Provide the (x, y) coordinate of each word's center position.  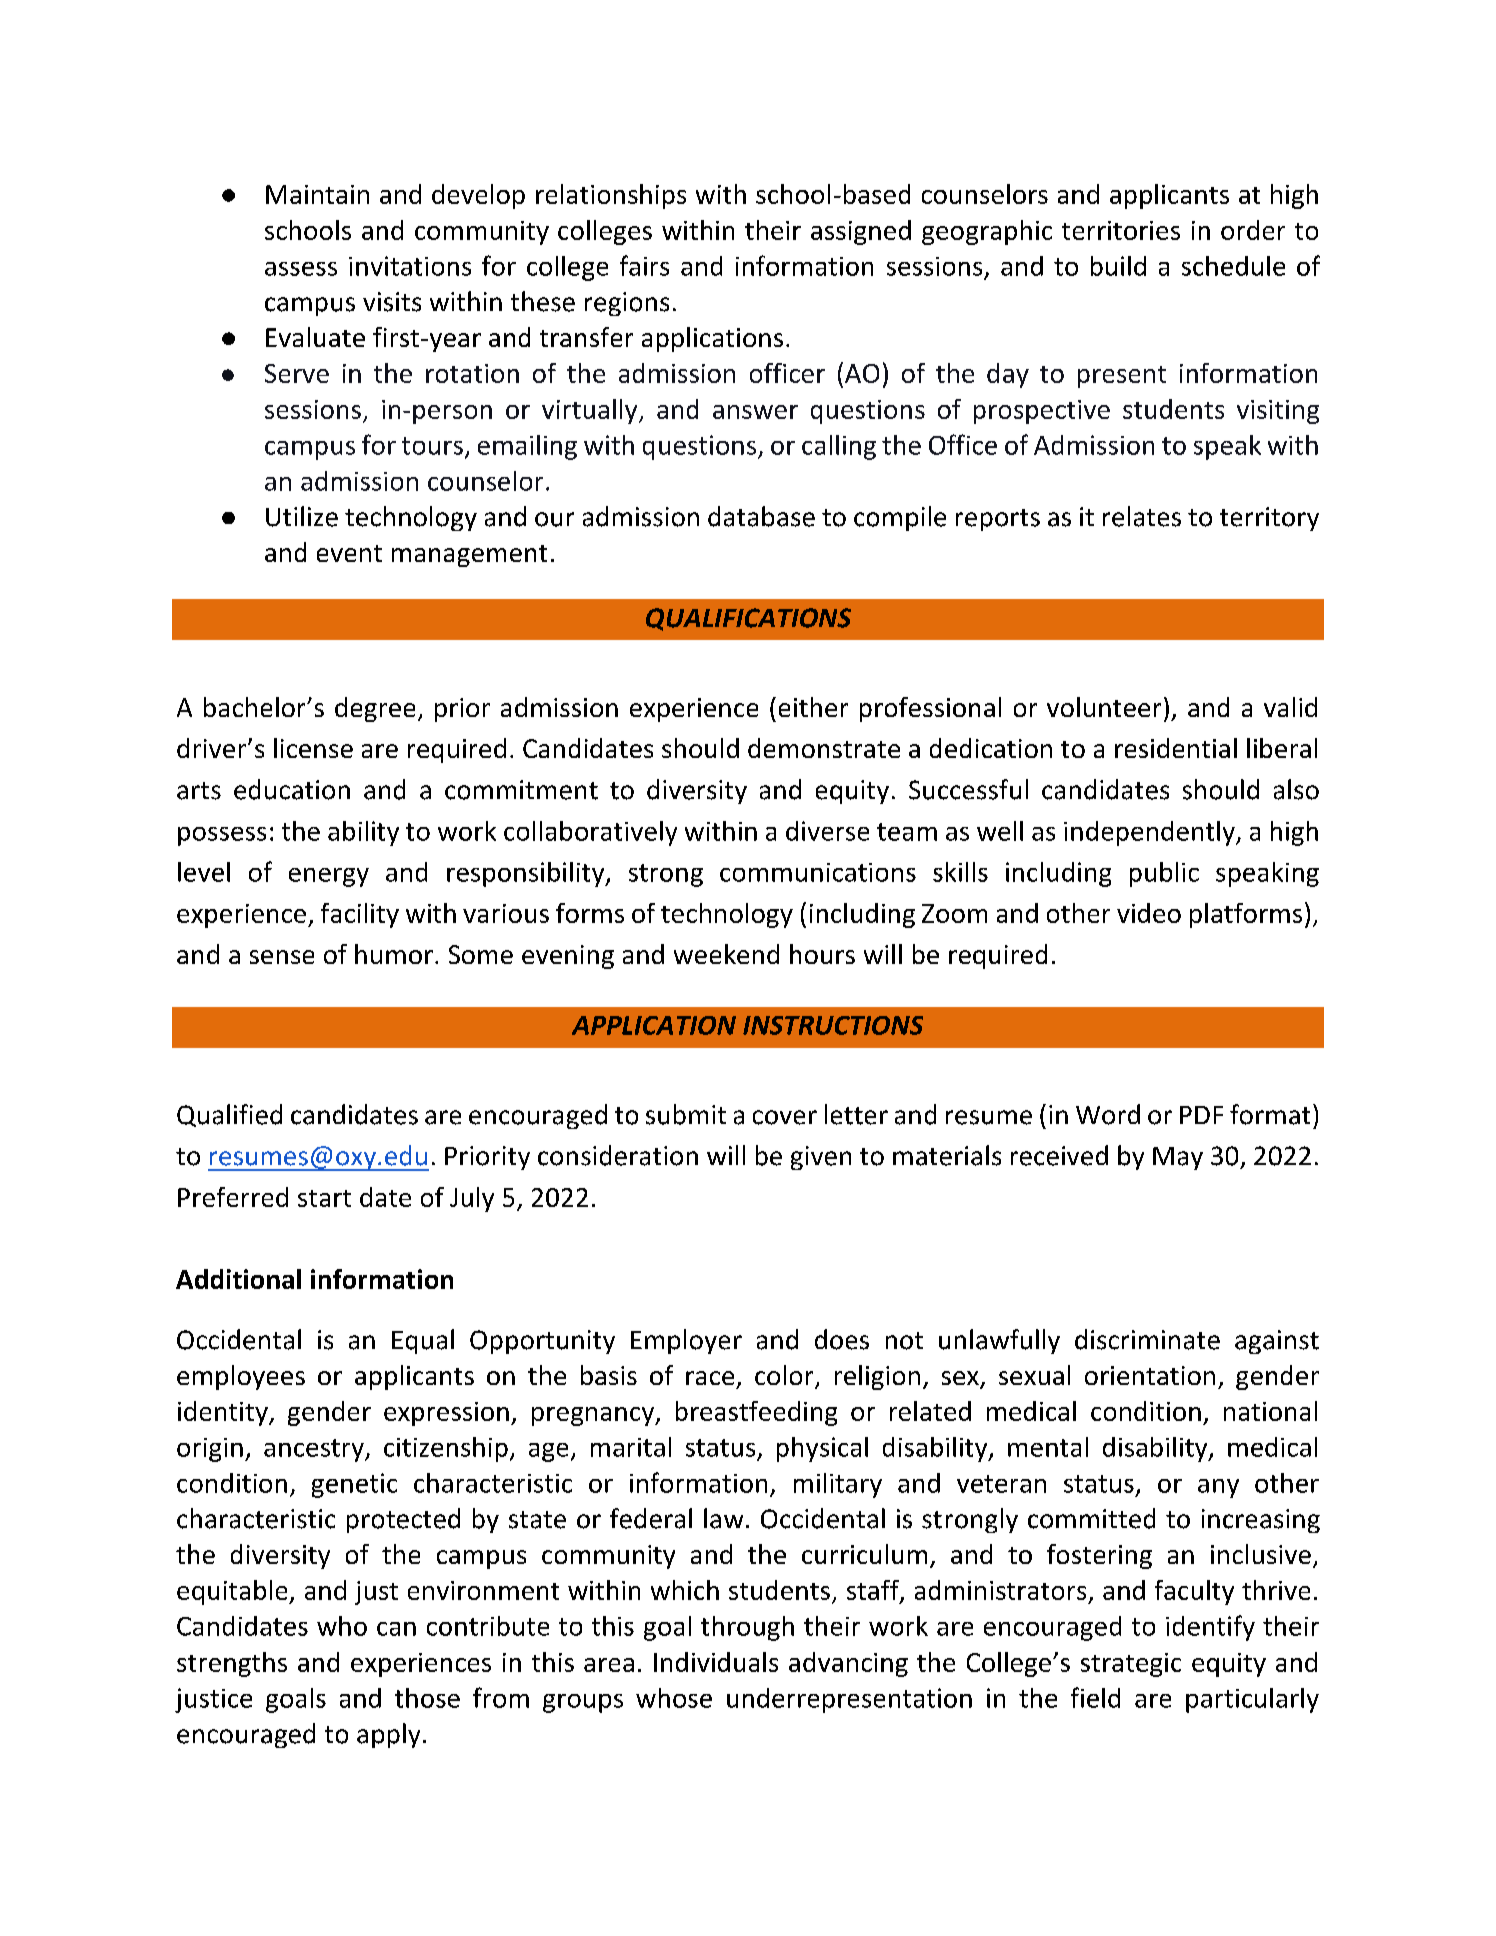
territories (1121, 230)
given (821, 1158)
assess (301, 269)
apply (388, 1735)
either (813, 707)
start (324, 1198)
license (313, 748)
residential (1176, 748)
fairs (644, 265)
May (1178, 1158)
